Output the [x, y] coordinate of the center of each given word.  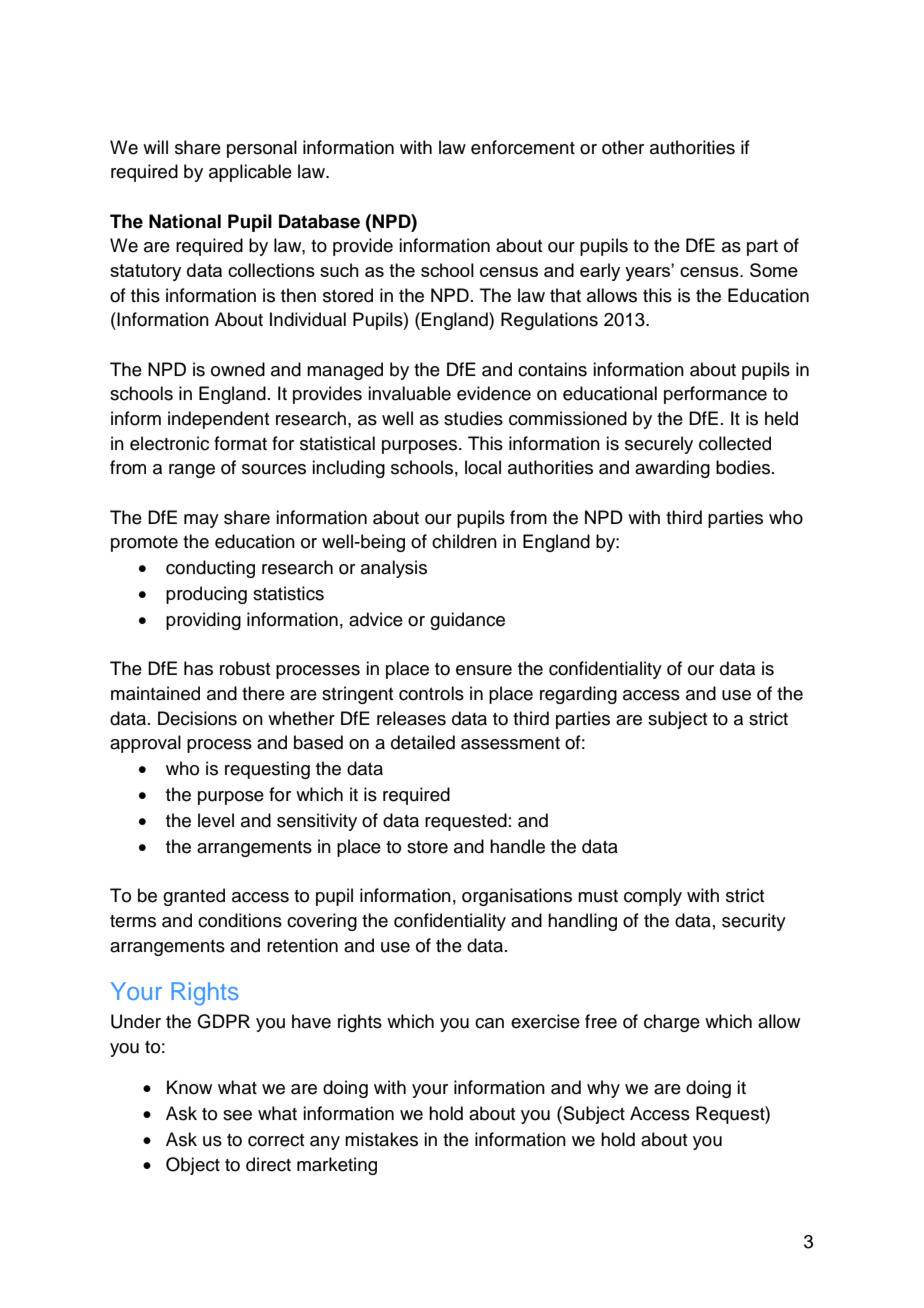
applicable [250, 173]
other [623, 147]
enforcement [523, 147]
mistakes [381, 1139]
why [603, 1089]
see [237, 1115]
